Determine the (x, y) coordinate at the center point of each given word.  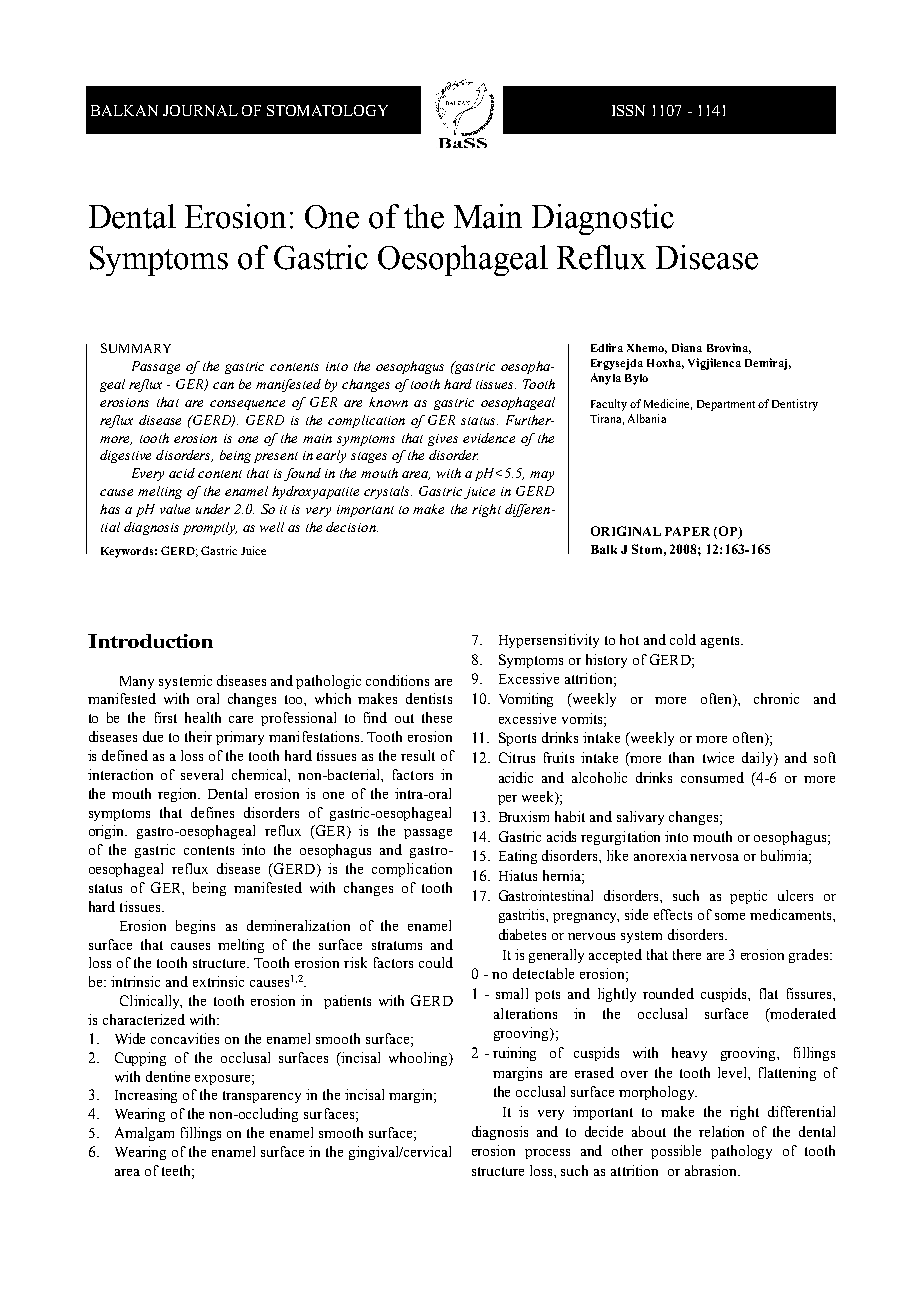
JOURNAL (200, 110)
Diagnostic (603, 219)
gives (443, 440)
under (213, 509)
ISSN (628, 110)
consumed (712, 777)
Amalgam (144, 1134)
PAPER (687, 531)
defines (212, 812)
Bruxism (524, 816)
